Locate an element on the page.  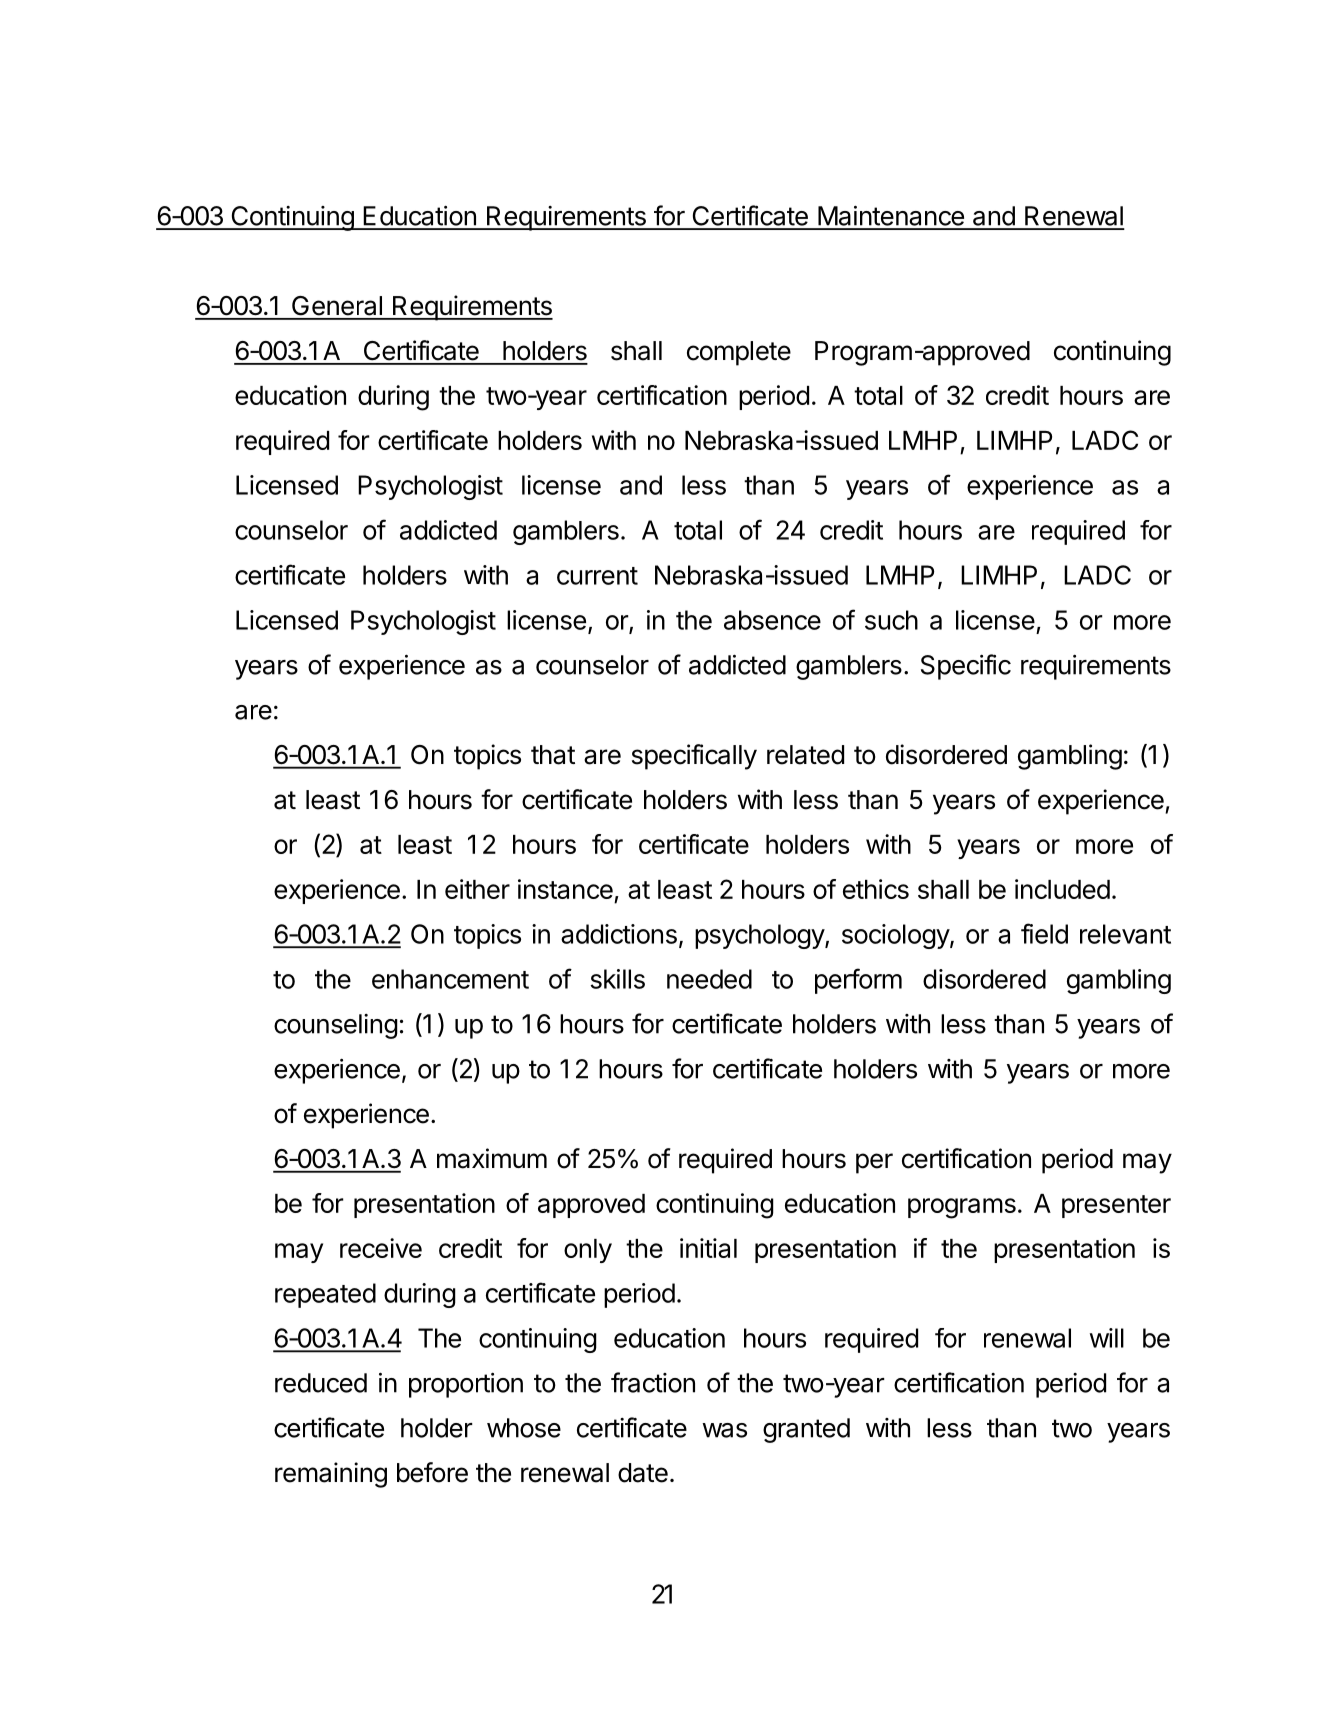
field is located at coordinates (1044, 933).
